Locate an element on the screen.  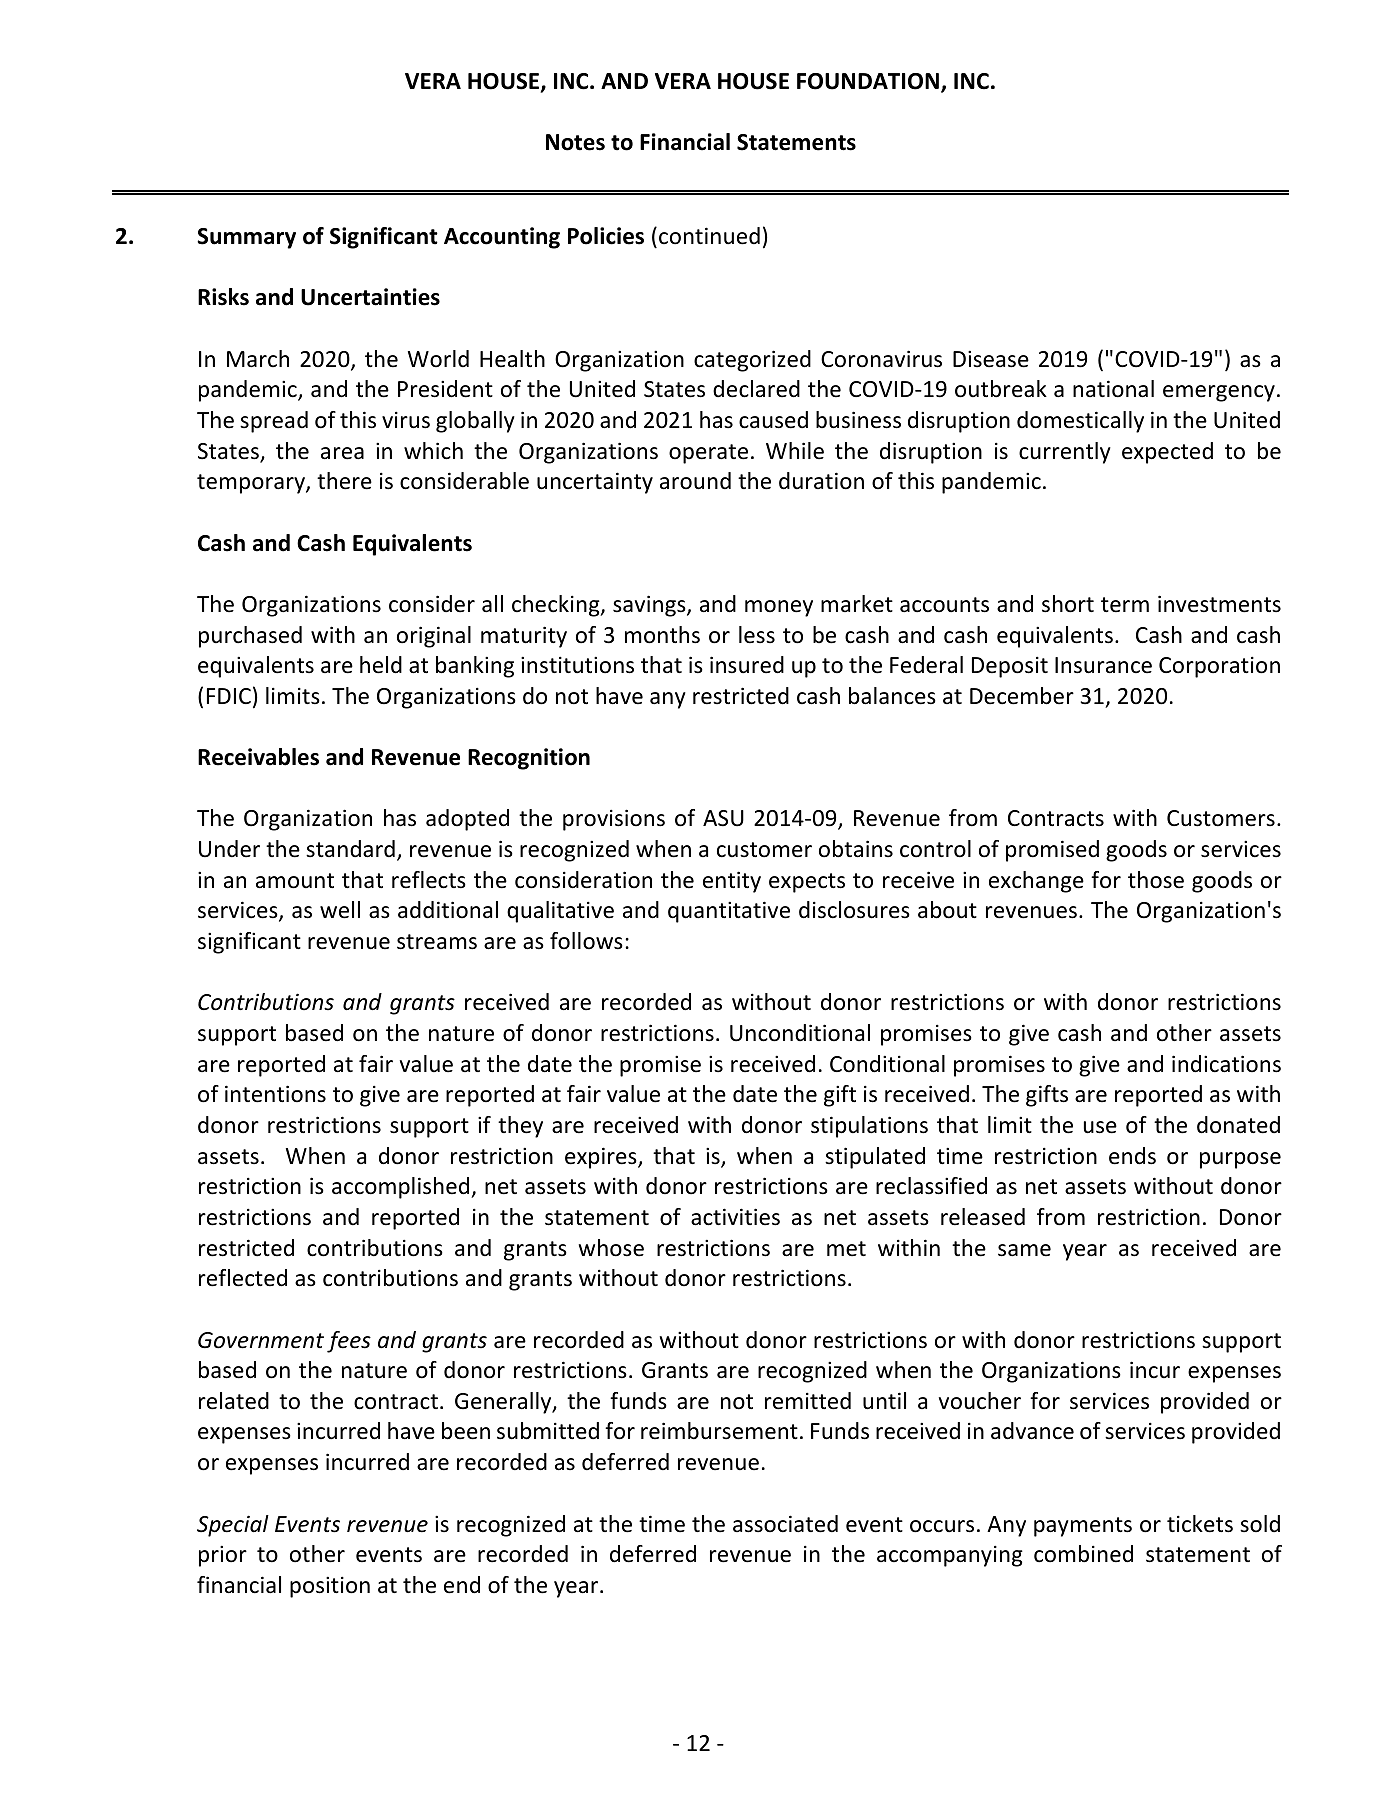
those is located at coordinates (1156, 880).
